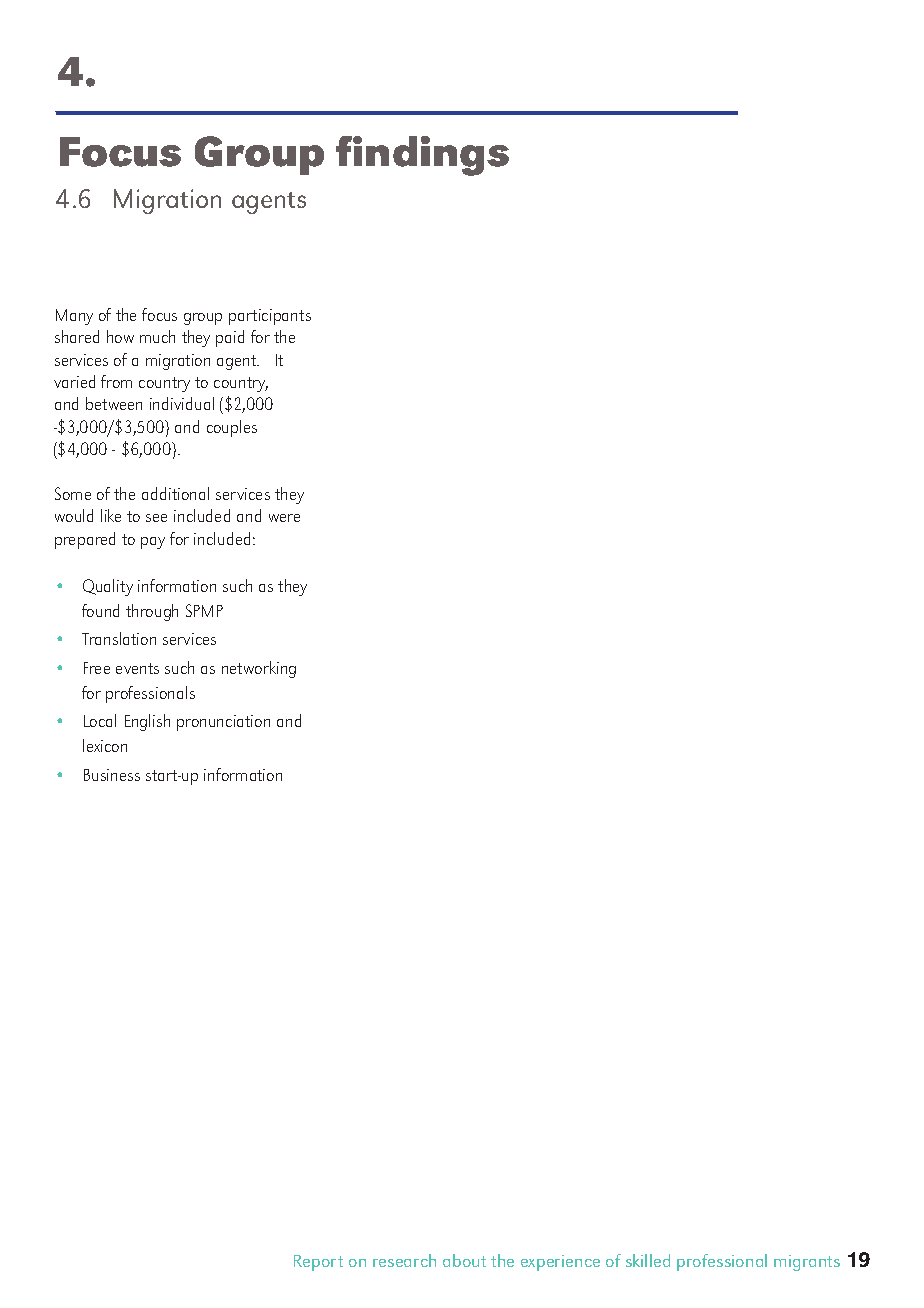  What do you see at coordinates (74, 317) in the page?
I see `Many` at bounding box center [74, 317].
